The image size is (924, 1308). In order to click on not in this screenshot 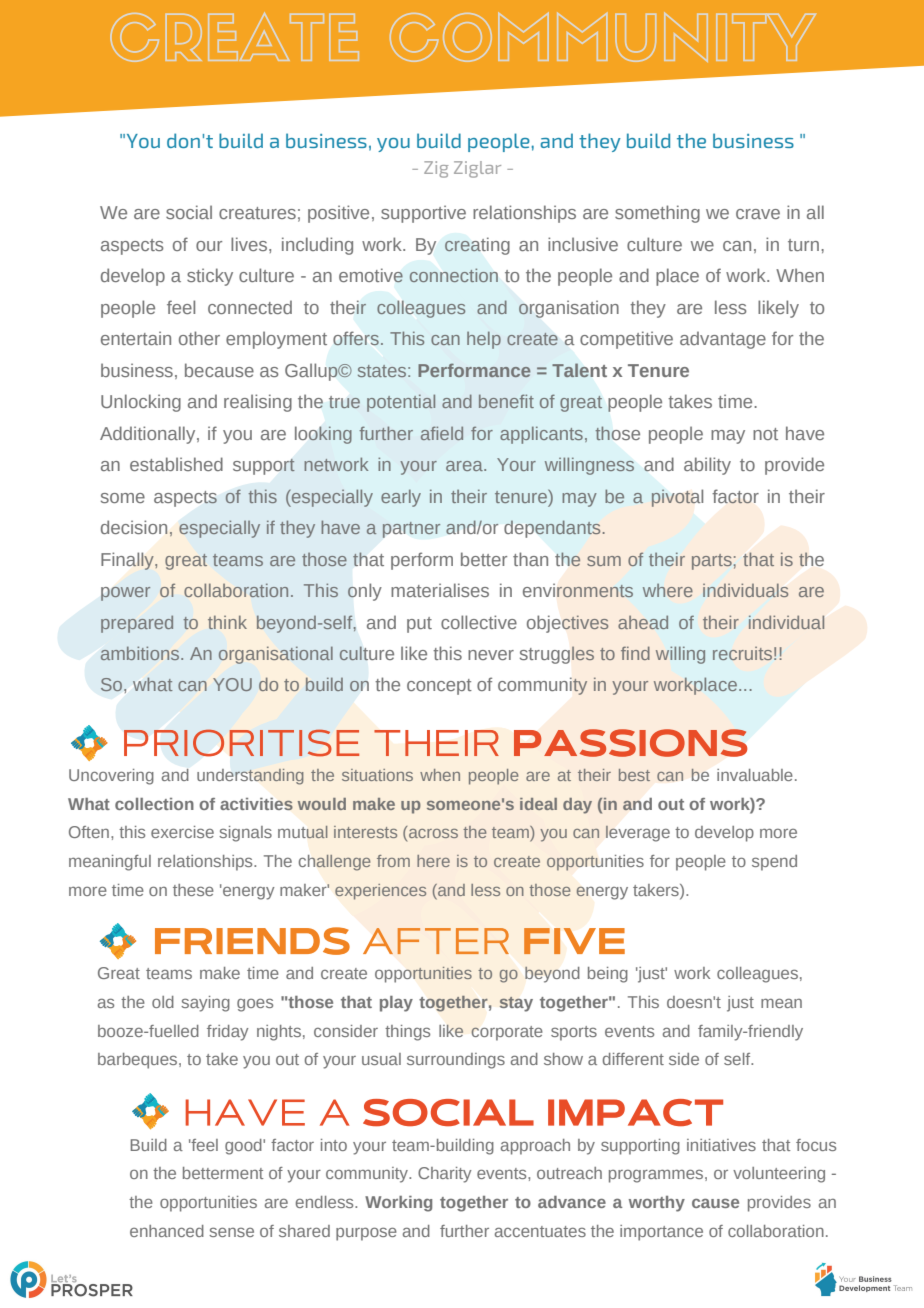, I will do `click(765, 434)`.
